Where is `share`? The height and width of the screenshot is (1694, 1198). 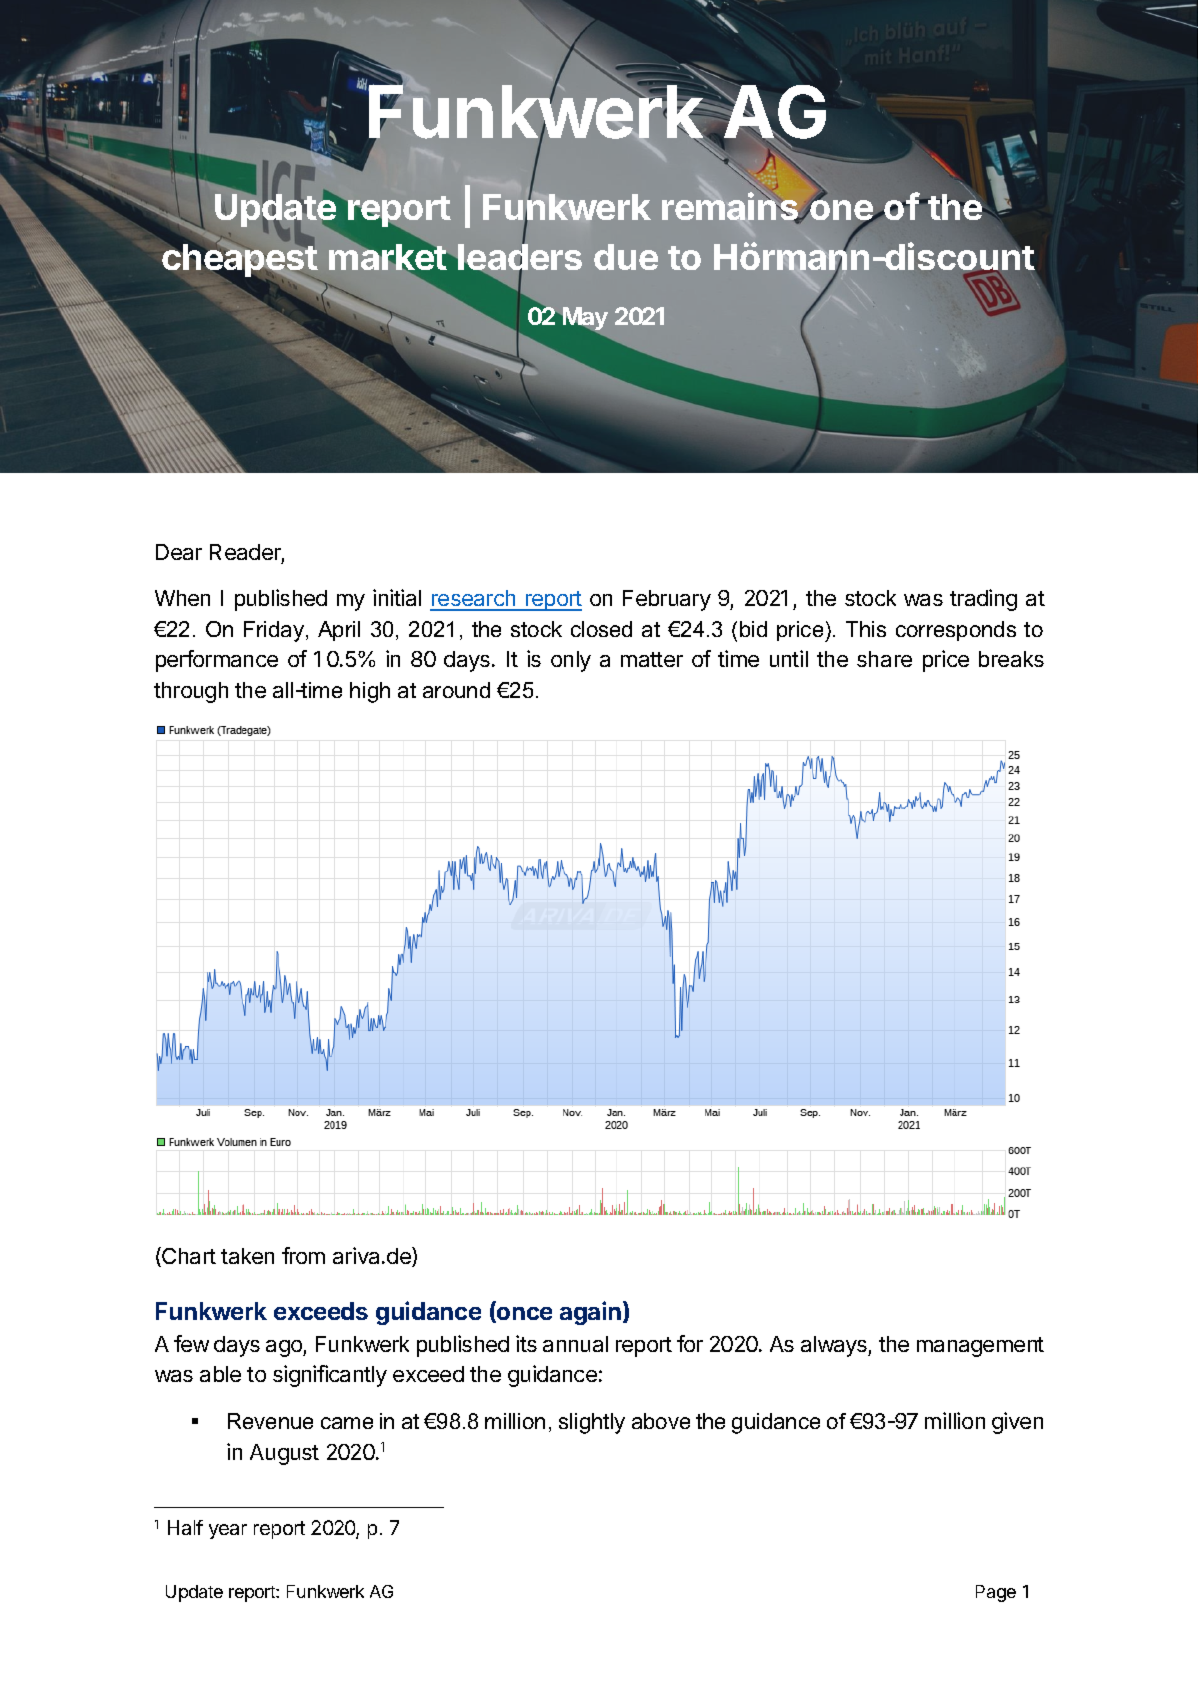
share is located at coordinates (884, 659).
